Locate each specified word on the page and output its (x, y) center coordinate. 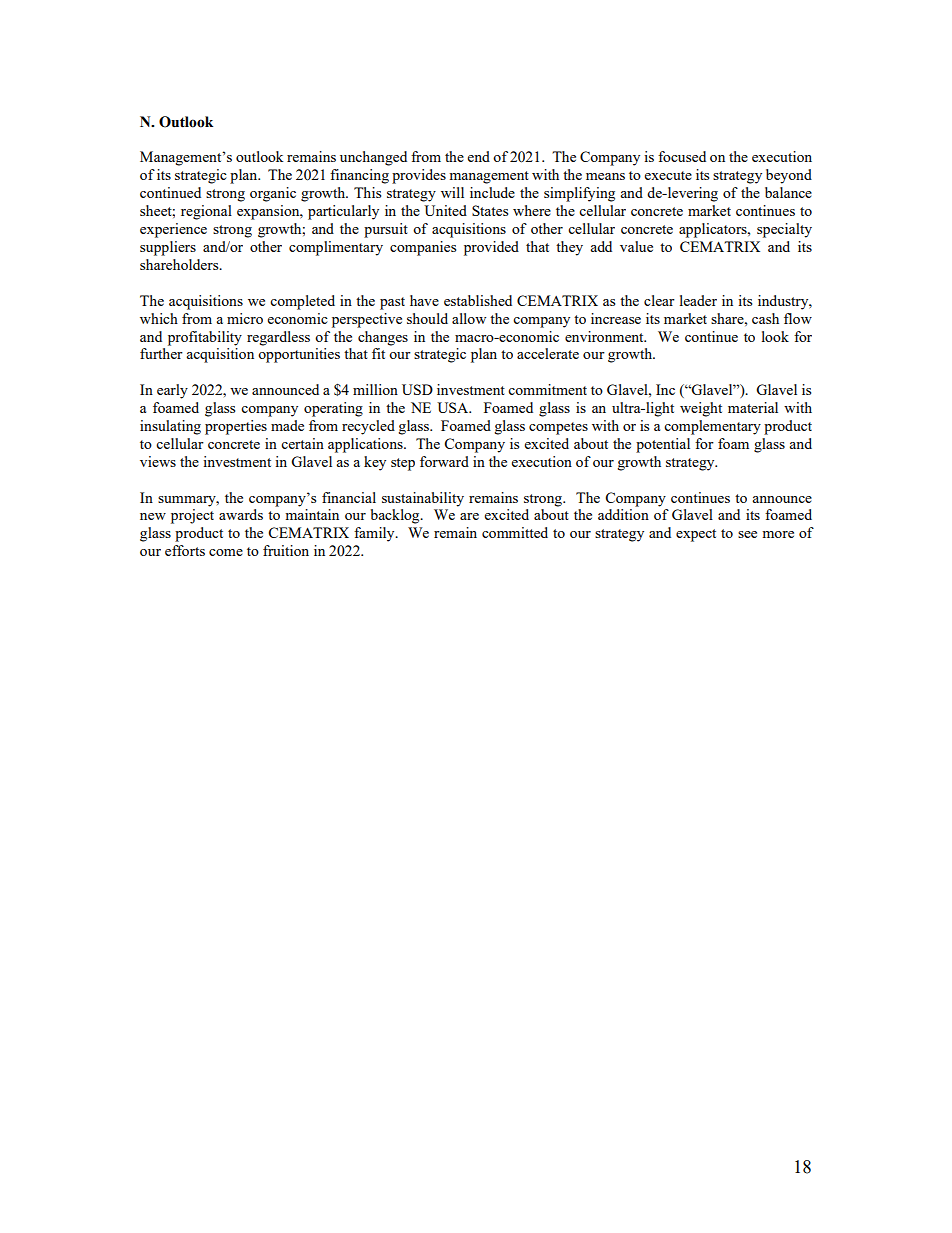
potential (663, 445)
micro (245, 318)
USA (454, 407)
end (479, 156)
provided (491, 248)
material (753, 407)
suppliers (168, 248)
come (226, 552)
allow (469, 318)
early (172, 391)
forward (444, 461)
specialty (784, 230)
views (158, 461)
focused (682, 156)
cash (765, 318)
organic (273, 194)
